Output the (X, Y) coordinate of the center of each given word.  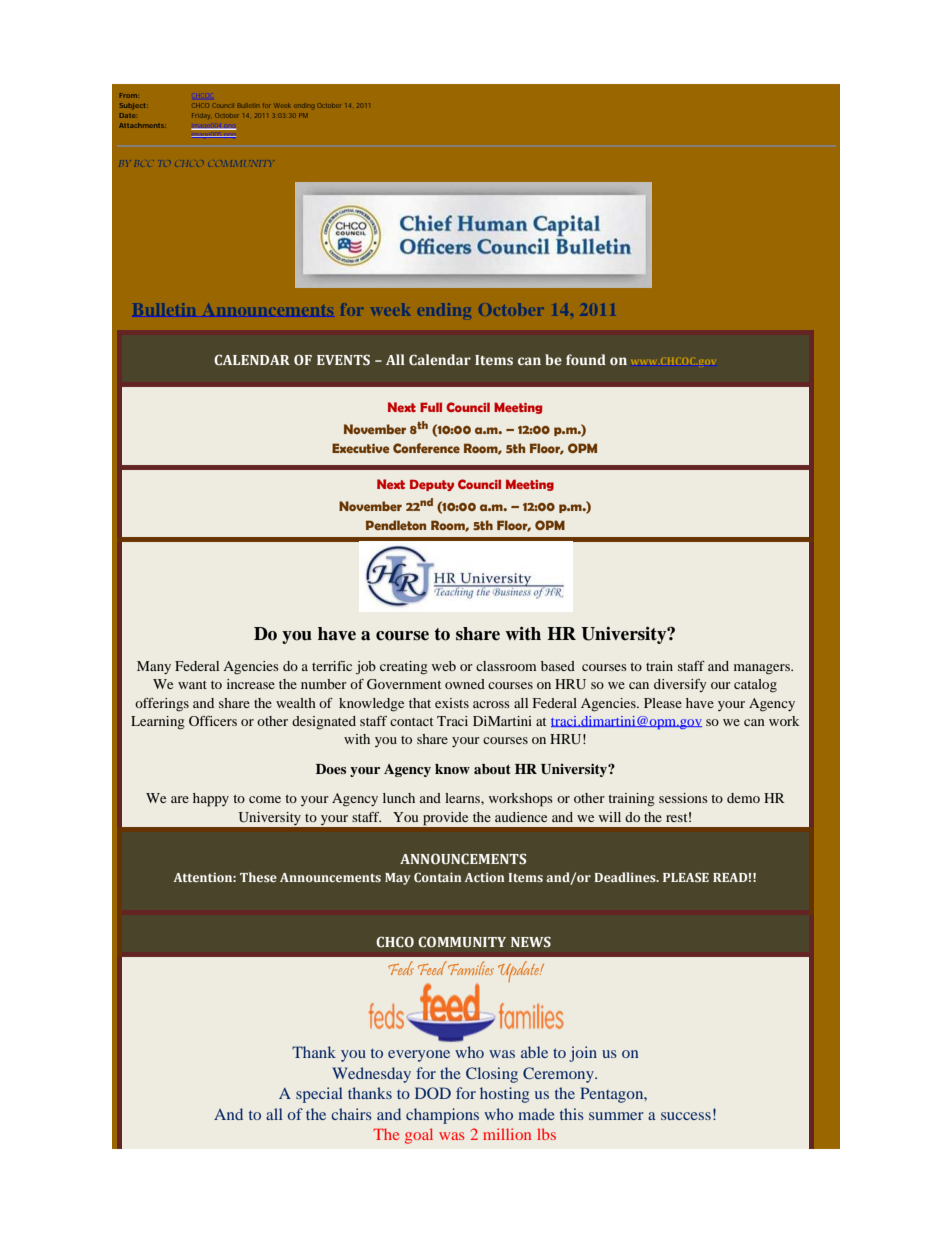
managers (763, 669)
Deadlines (626, 877)
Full (431, 407)
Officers (213, 721)
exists (452, 703)
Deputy (432, 485)
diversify (680, 685)
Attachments (142, 125)
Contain (438, 877)
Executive (361, 448)
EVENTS (343, 359)
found (586, 359)
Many (154, 667)
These (258, 877)
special (319, 1095)
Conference (426, 448)
